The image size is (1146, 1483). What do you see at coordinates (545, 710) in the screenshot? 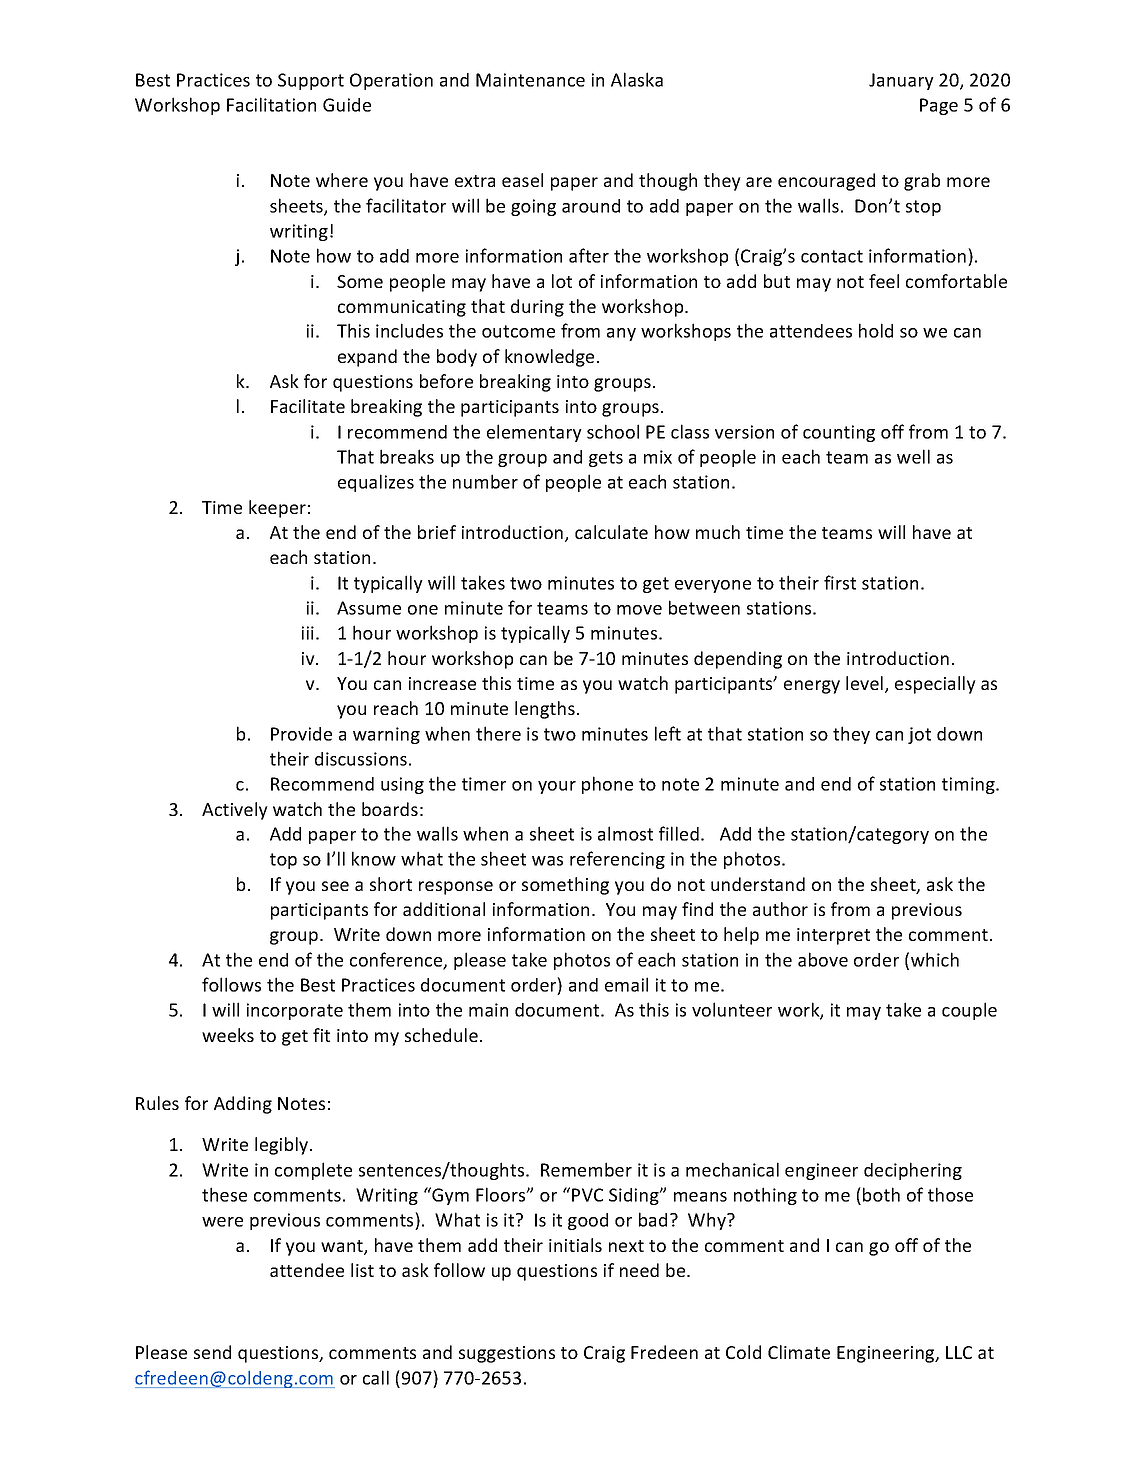
I see `lengths` at bounding box center [545, 710].
